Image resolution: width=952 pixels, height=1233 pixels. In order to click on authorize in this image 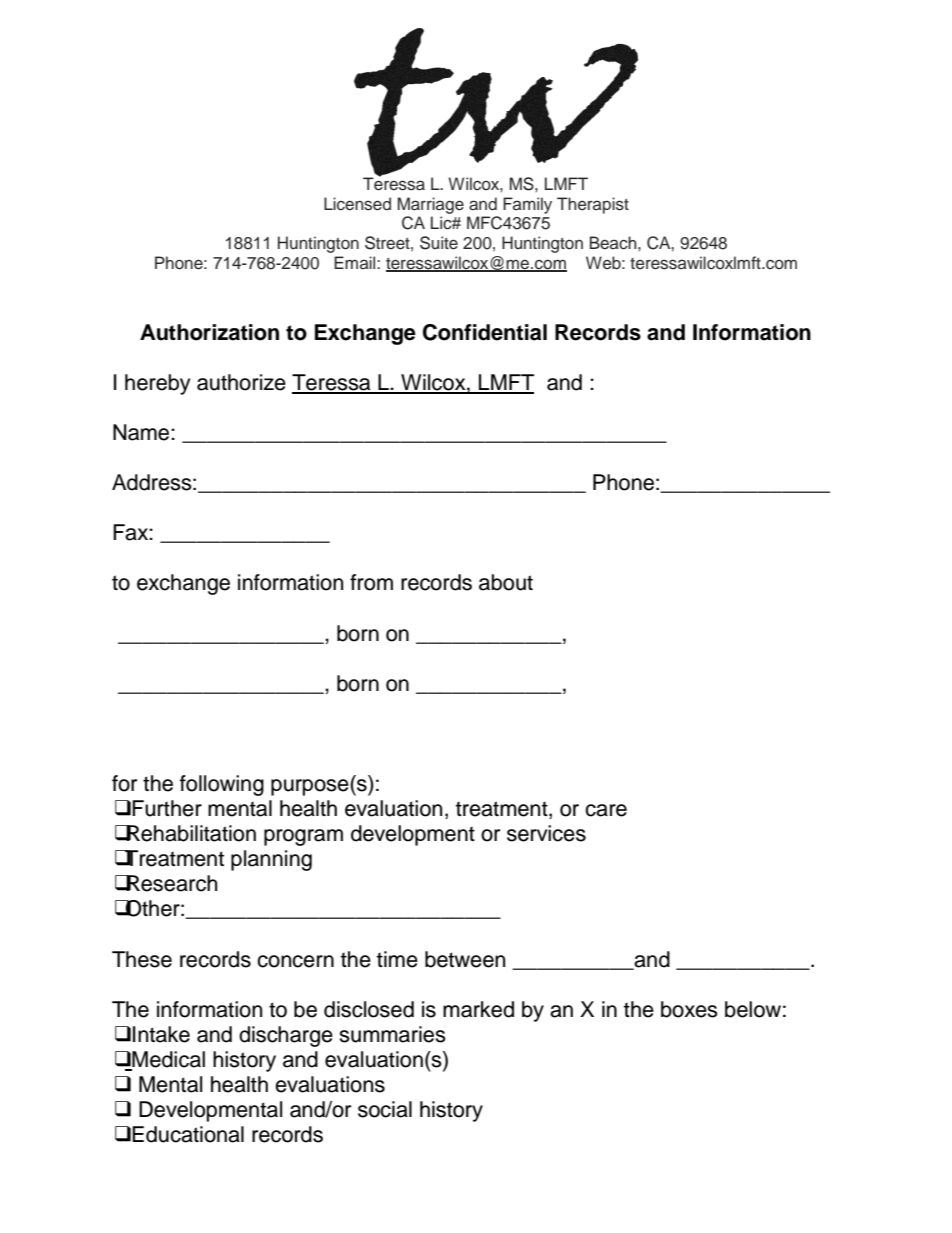, I will do `click(241, 382)`.
